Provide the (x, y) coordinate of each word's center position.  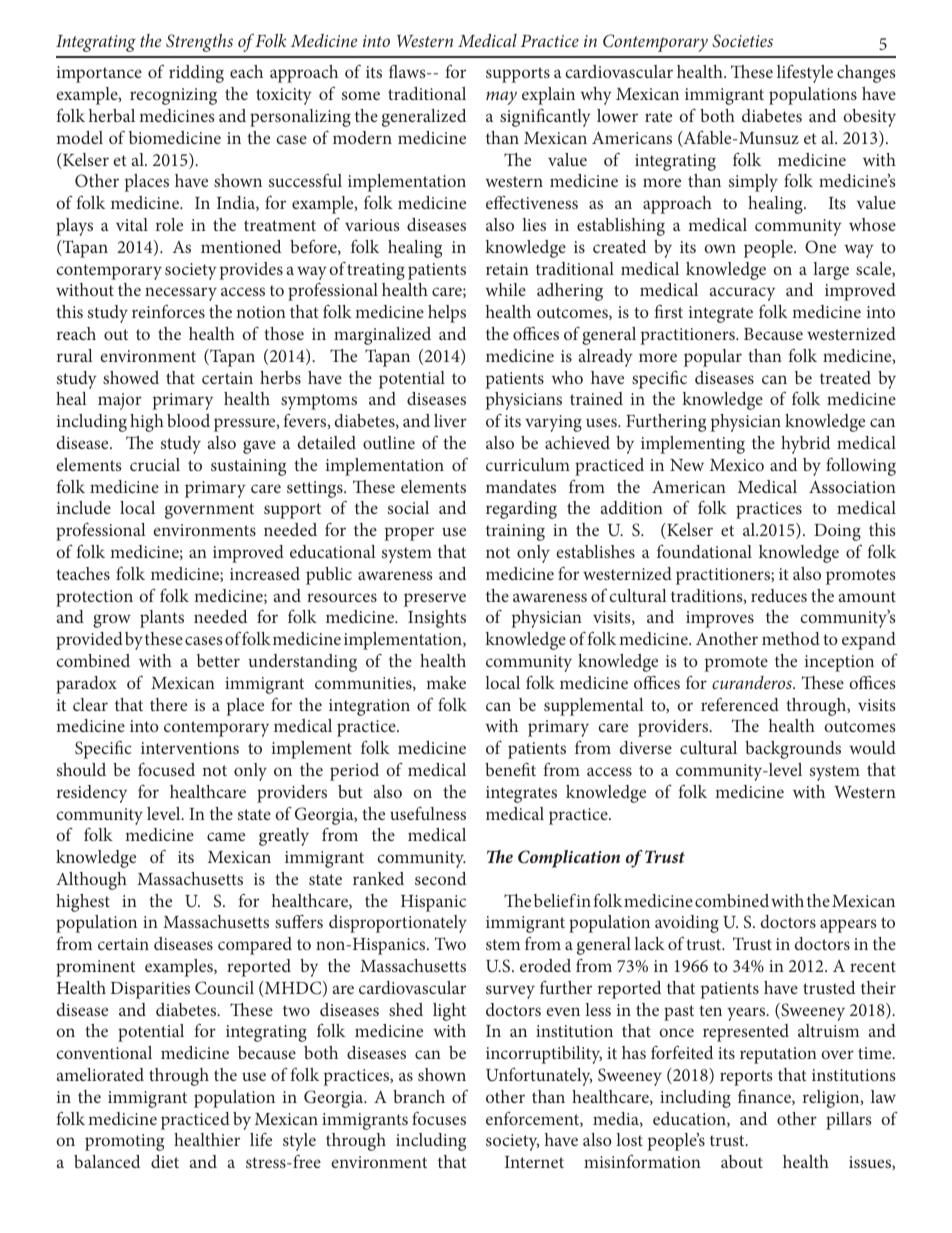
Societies (742, 40)
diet (165, 1161)
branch (419, 1096)
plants (162, 619)
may (501, 98)
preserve (435, 600)
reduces (779, 595)
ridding (196, 74)
